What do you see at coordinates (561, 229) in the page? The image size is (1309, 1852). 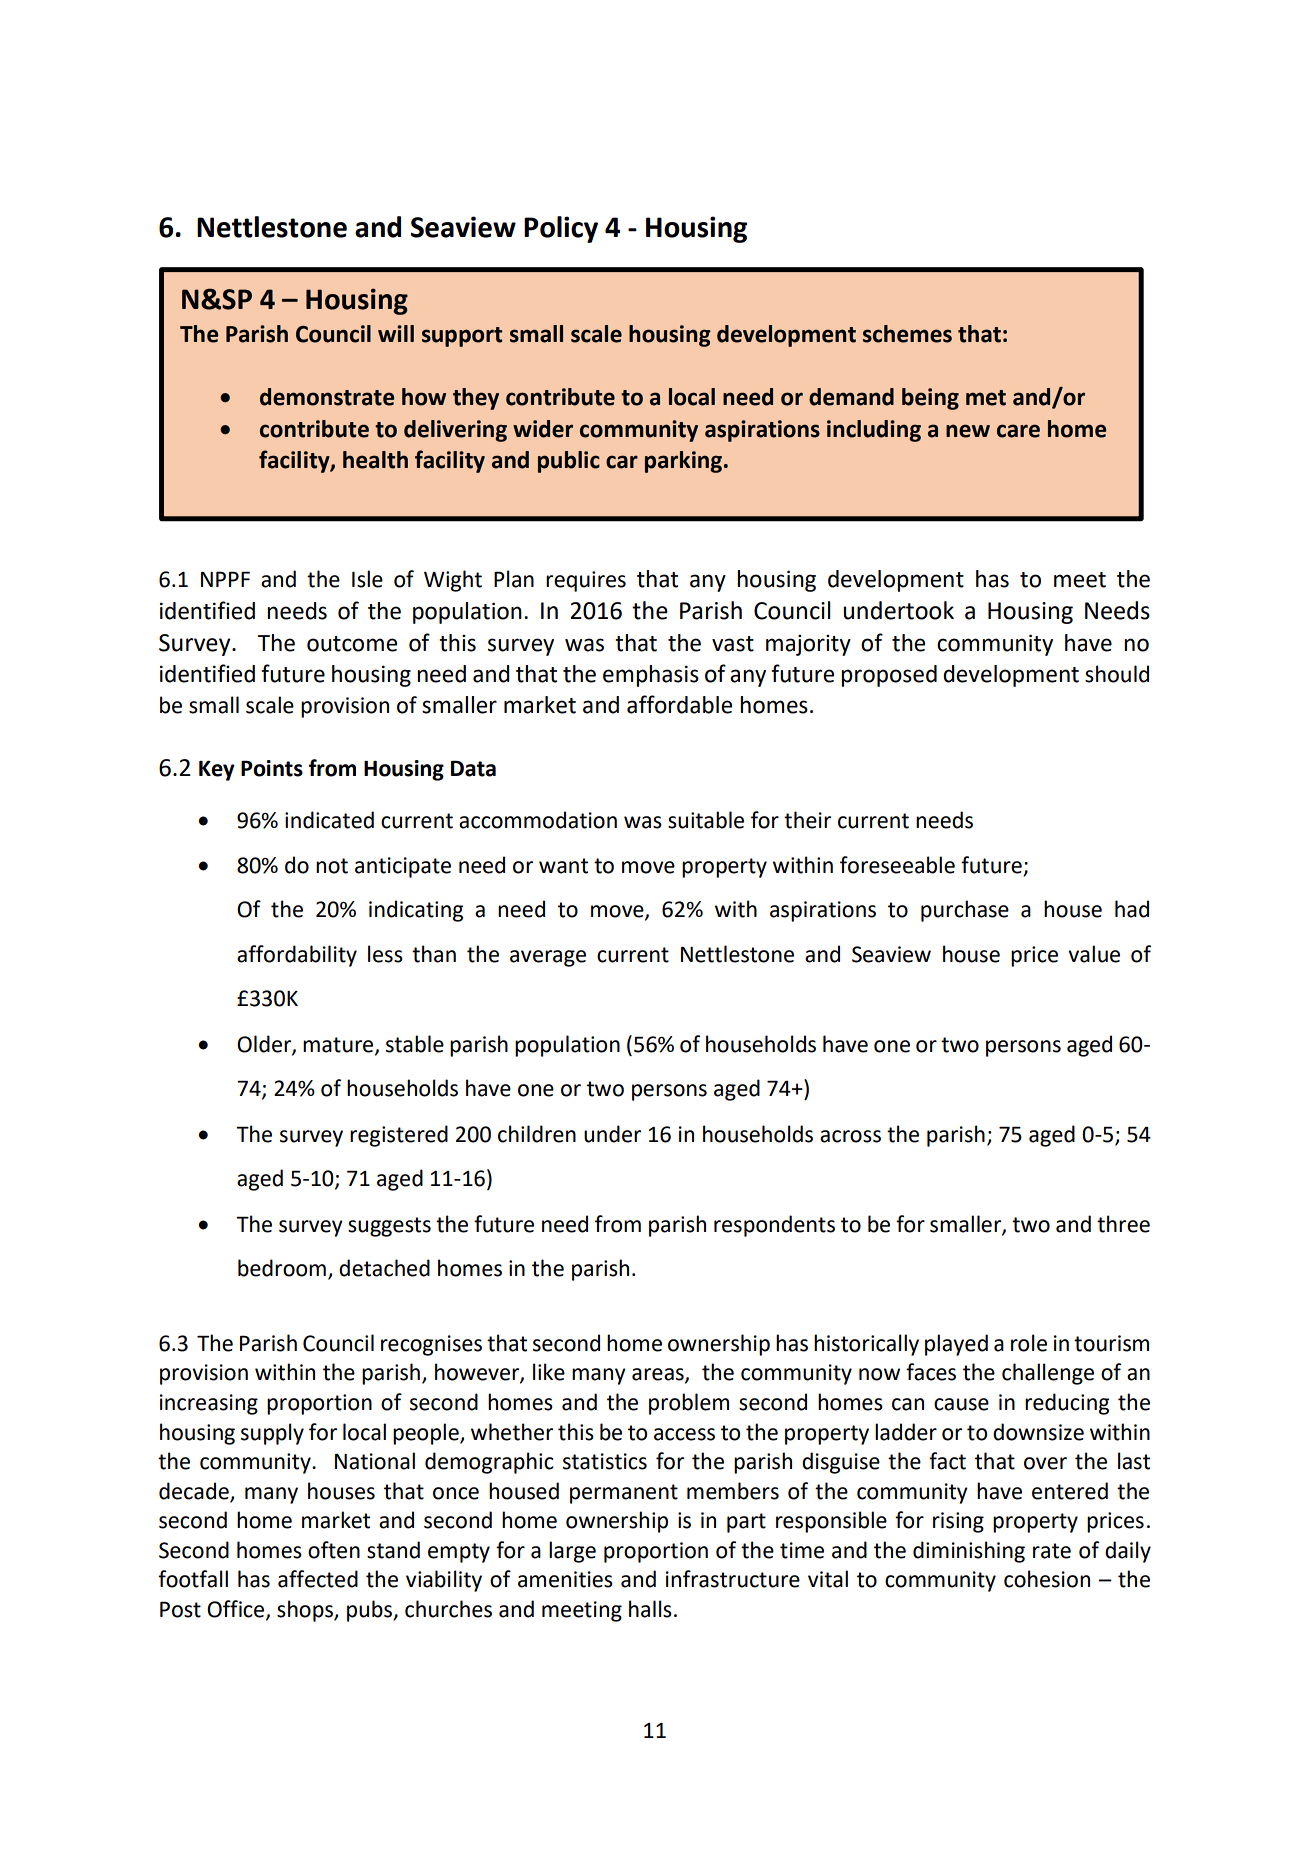 I see `Policy` at bounding box center [561, 229].
